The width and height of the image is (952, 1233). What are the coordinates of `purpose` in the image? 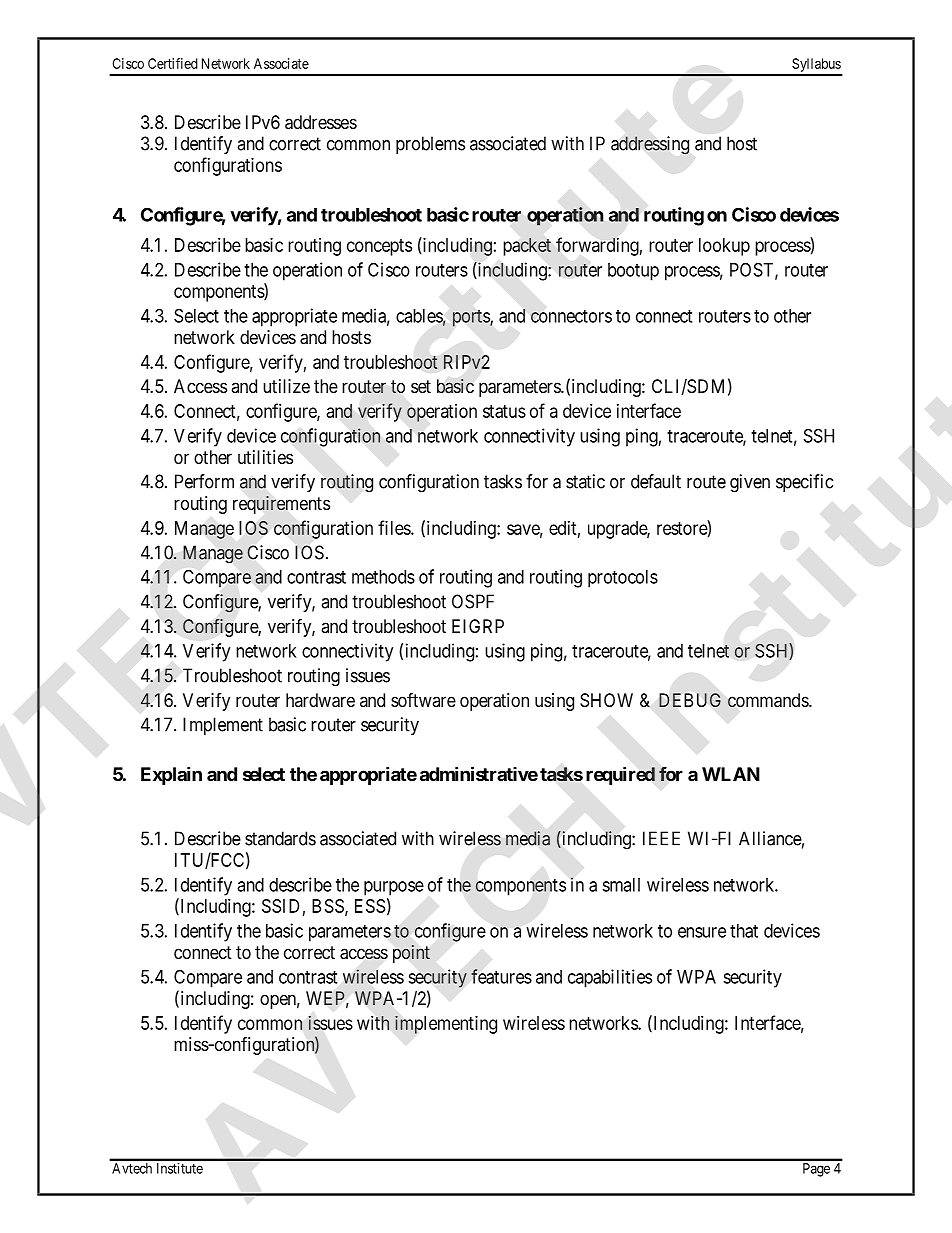 It's located at (394, 888).
